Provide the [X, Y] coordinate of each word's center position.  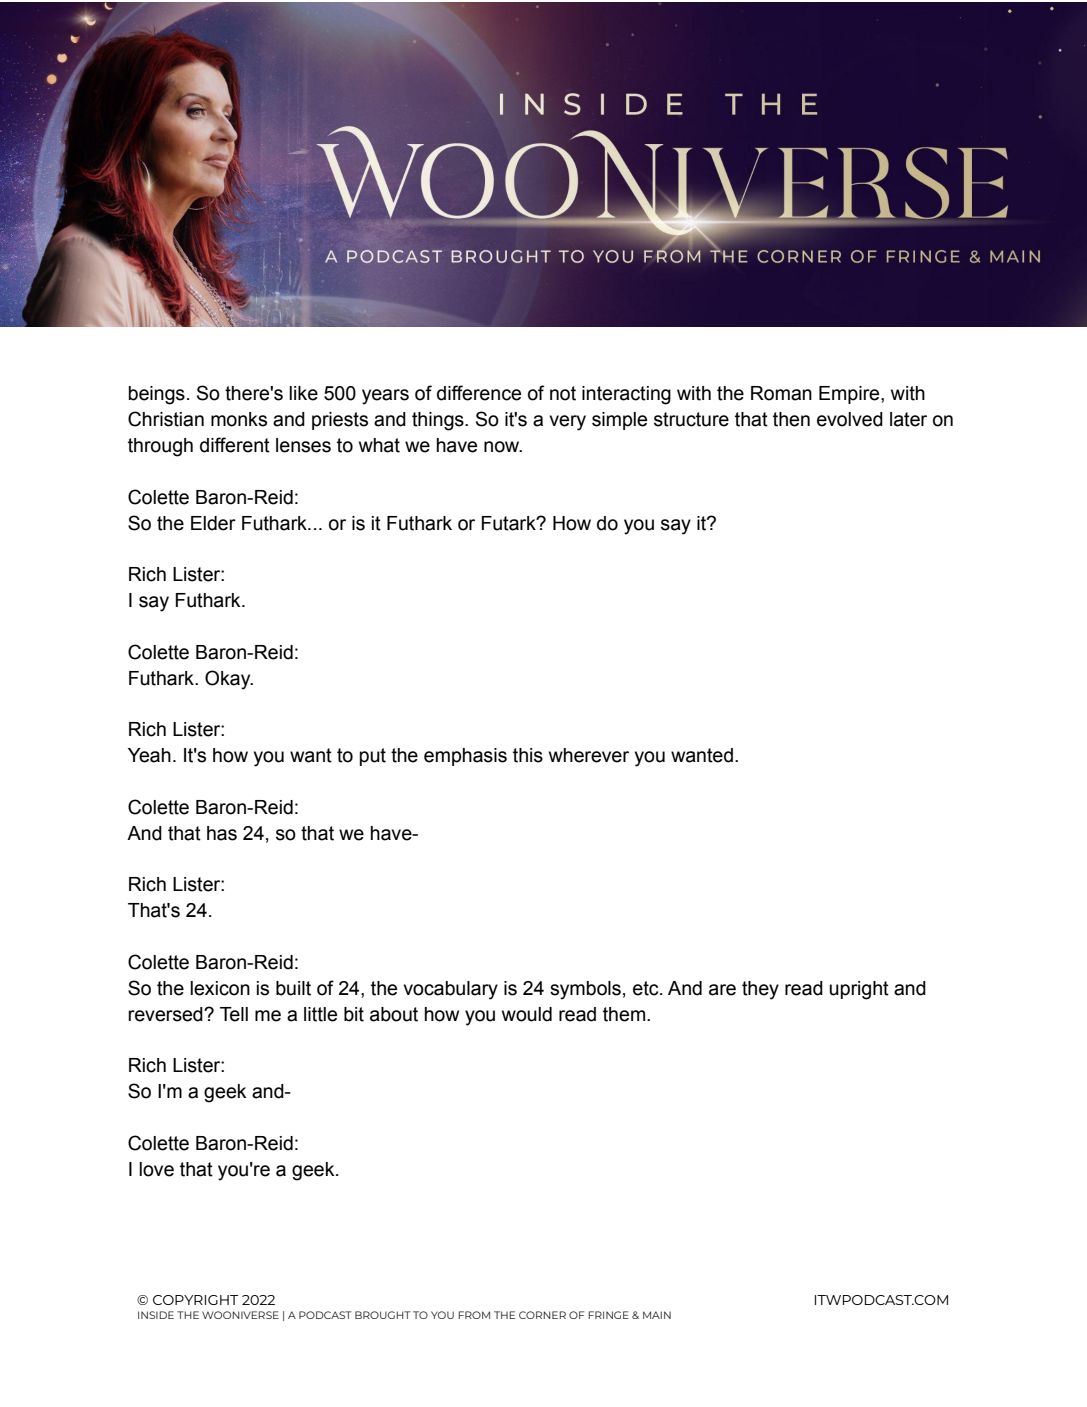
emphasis [465, 757]
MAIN [657, 1315]
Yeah [149, 755]
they [760, 990]
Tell [234, 1014]
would [527, 1014]
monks [239, 419]
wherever [589, 755]
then [791, 419]
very [567, 423]
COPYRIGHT [196, 1300]
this [528, 755]
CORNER [542, 1315]
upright [859, 990]
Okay [229, 680]
